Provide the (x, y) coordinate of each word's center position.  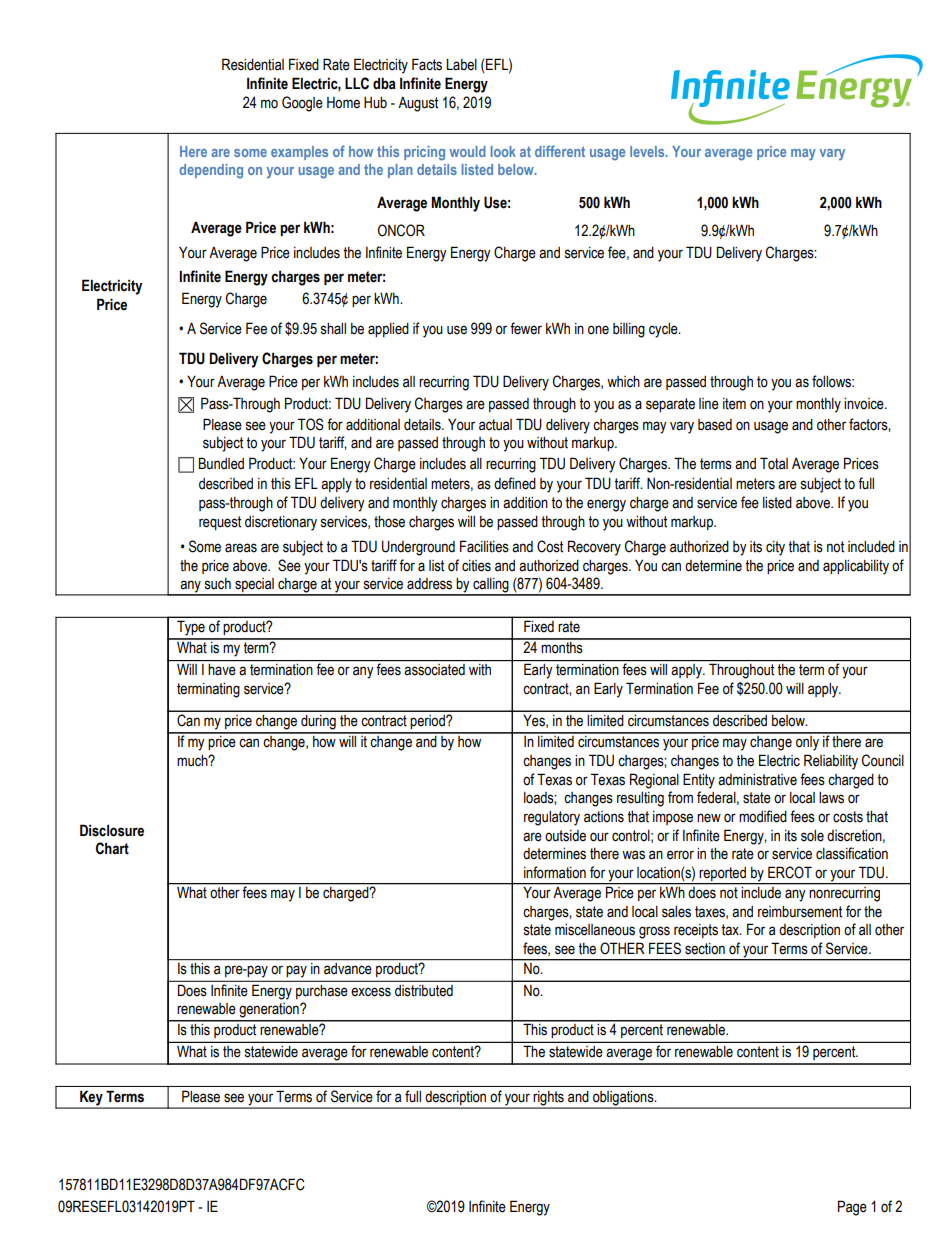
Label (461, 65)
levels (648, 151)
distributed (424, 990)
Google (302, 104)
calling (491, 586)
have (222, 670)
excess (371, 992)
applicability (856, 567)
